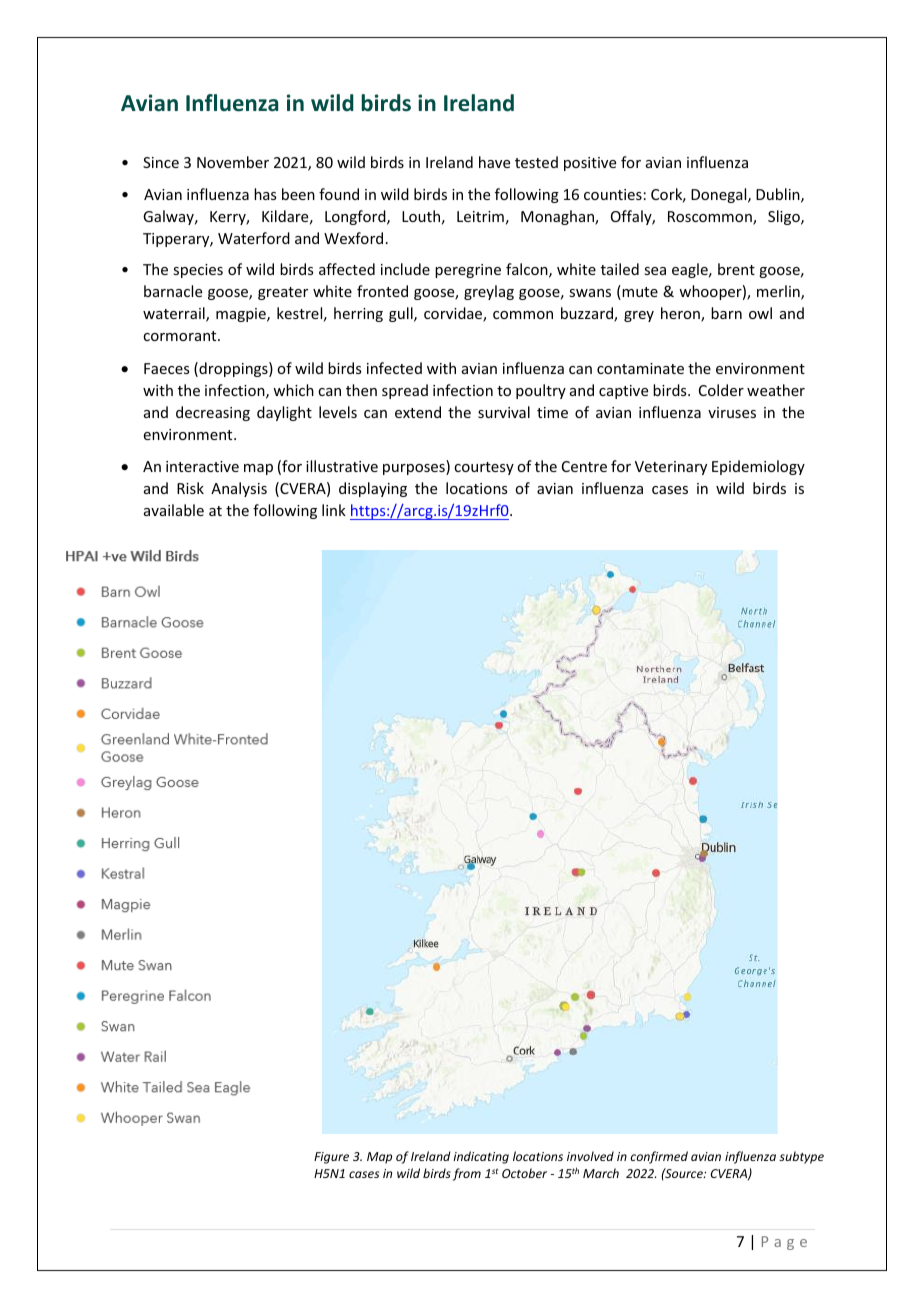  I want to click on decreasing, so click(213, 413).
